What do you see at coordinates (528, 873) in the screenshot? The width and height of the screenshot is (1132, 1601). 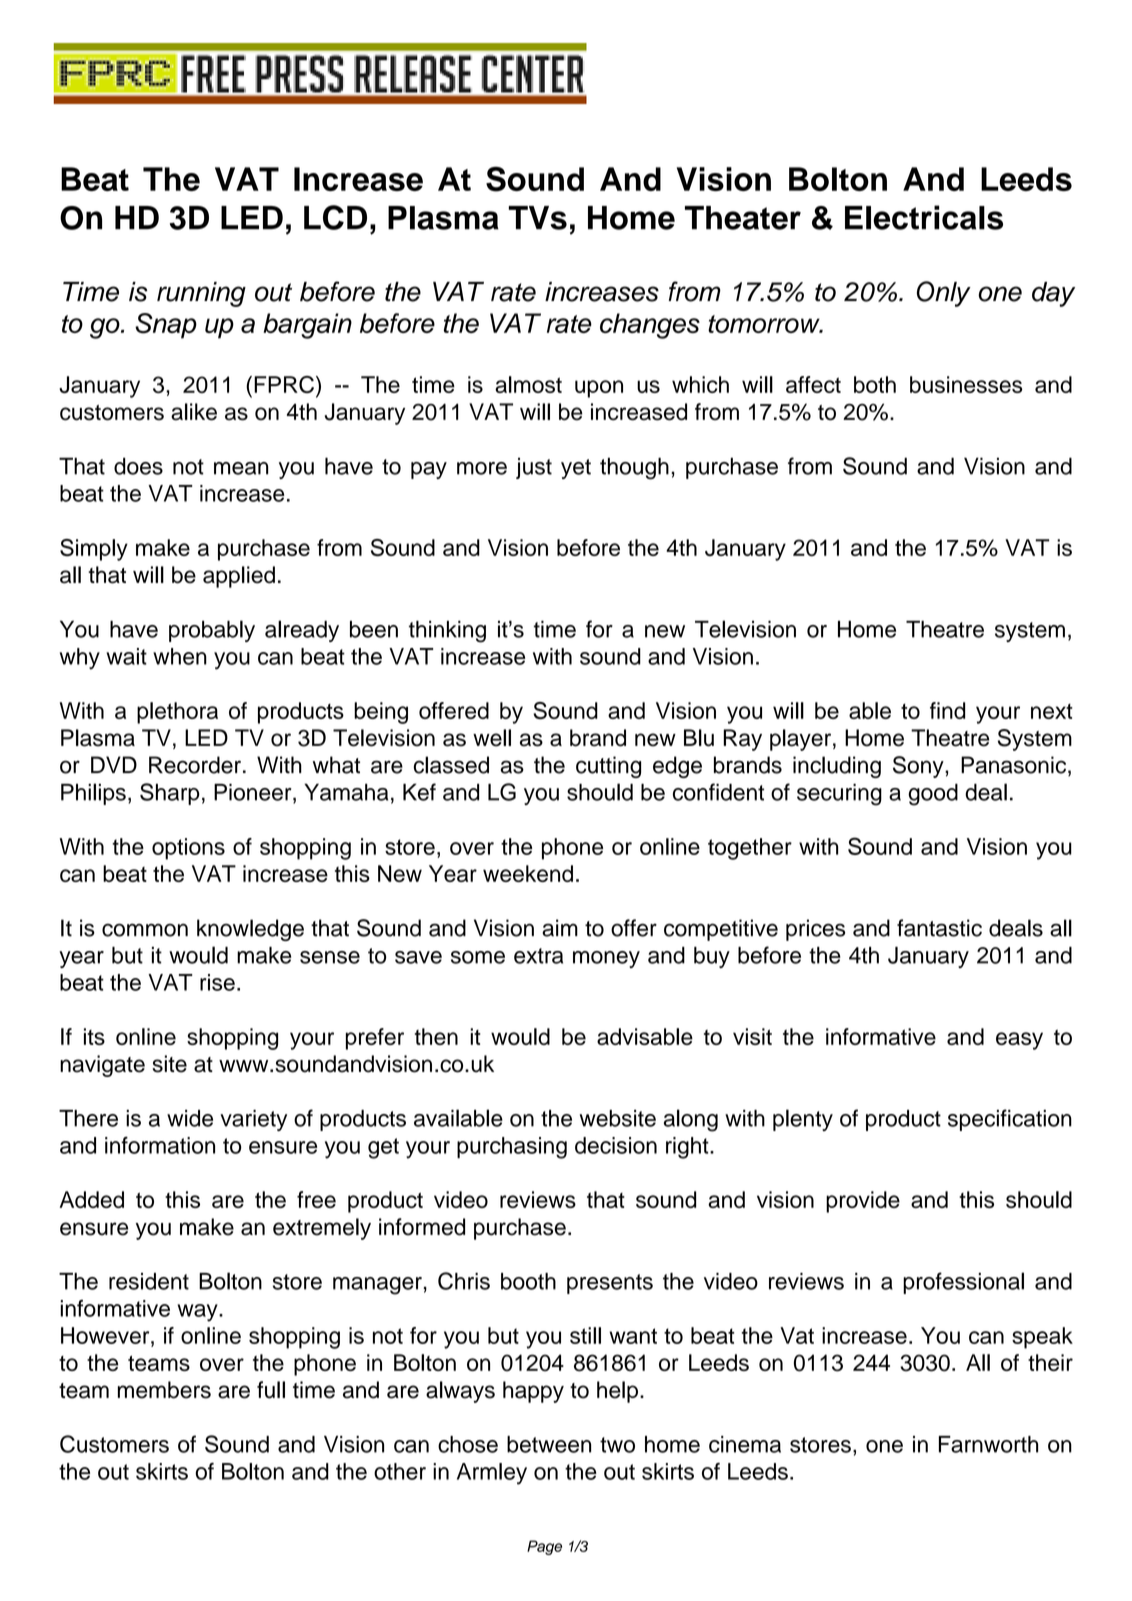 I see `weekend` at bounding box center [528, 873].
